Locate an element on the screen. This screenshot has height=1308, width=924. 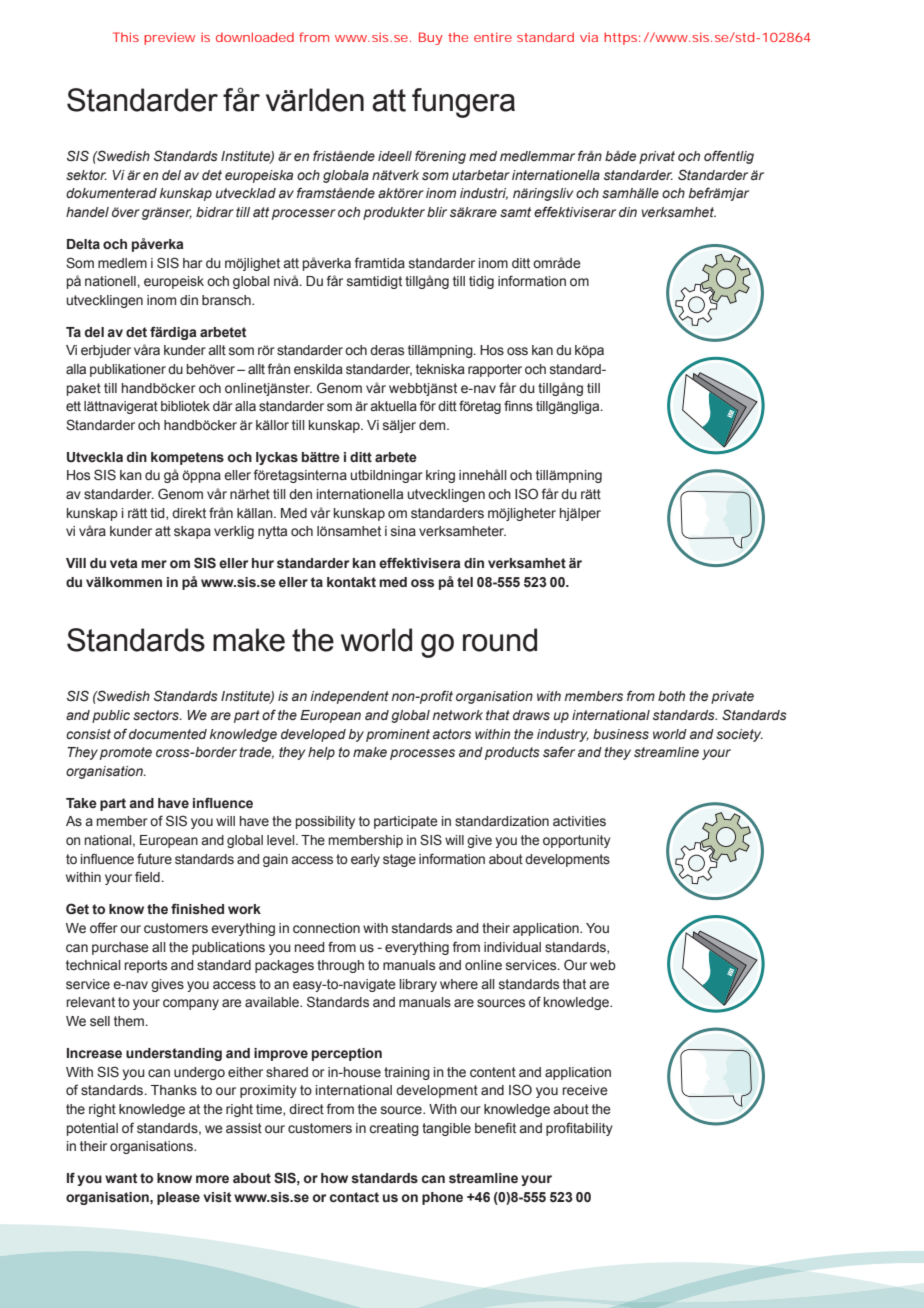
both is located at coordinates (671, 696).
